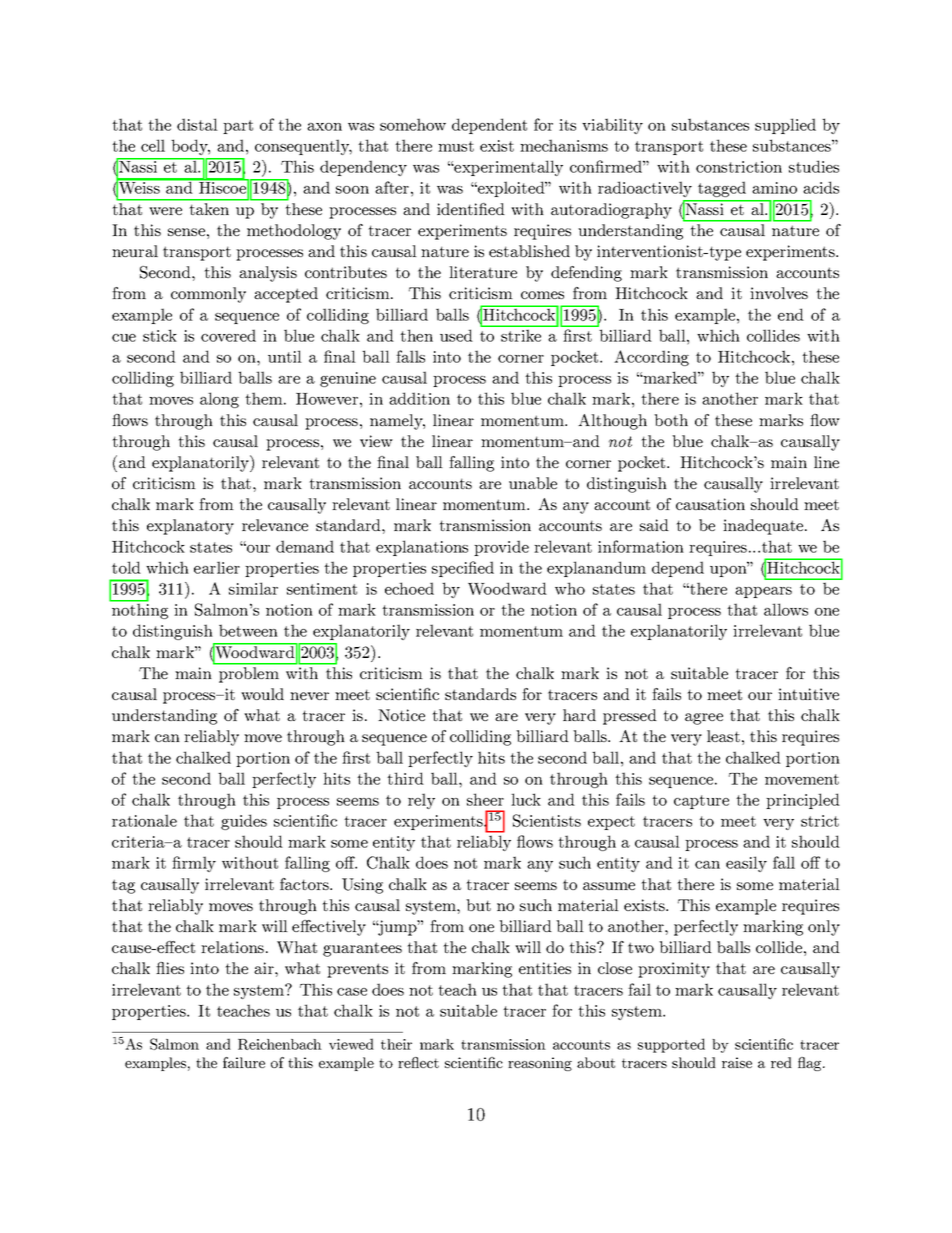 The height and width of the screenshot is (1233, 952). Describe the element at coordinates (763, 592) in the screenshot. I see `appears` at that location.
